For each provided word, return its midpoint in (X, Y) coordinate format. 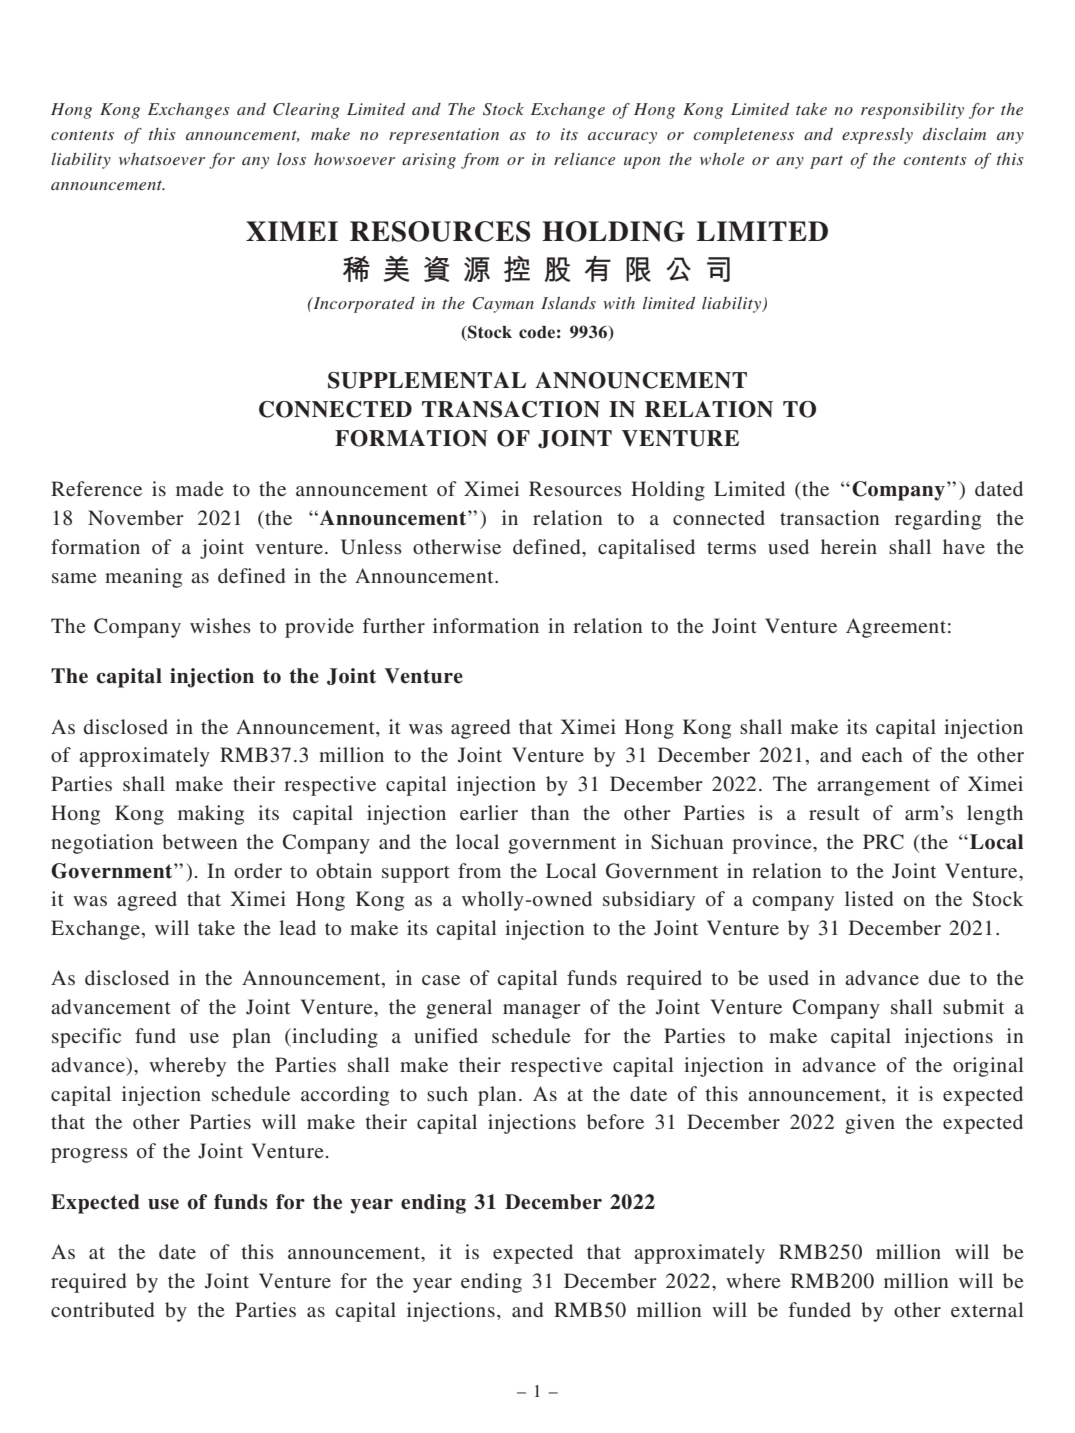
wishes (220, 625)
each (882, 754)
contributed (102, 1310)
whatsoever (162, 159)
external (987, 1309)
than (550, 812)
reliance (584, 159)
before (615, 1122)
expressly (877, 136)
